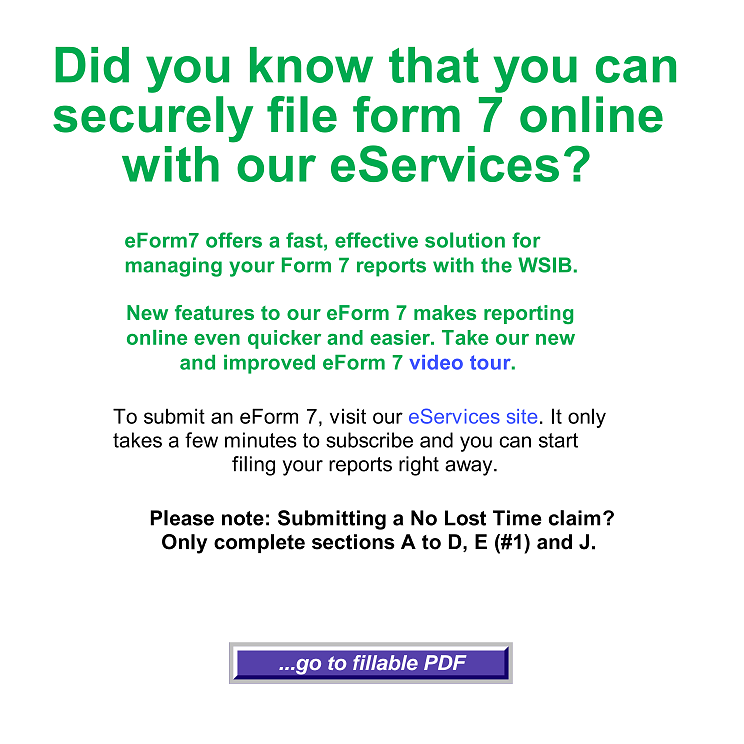 The height and width of the screenshot is (744, 744). I want to click on sections, so click(353, 542).
